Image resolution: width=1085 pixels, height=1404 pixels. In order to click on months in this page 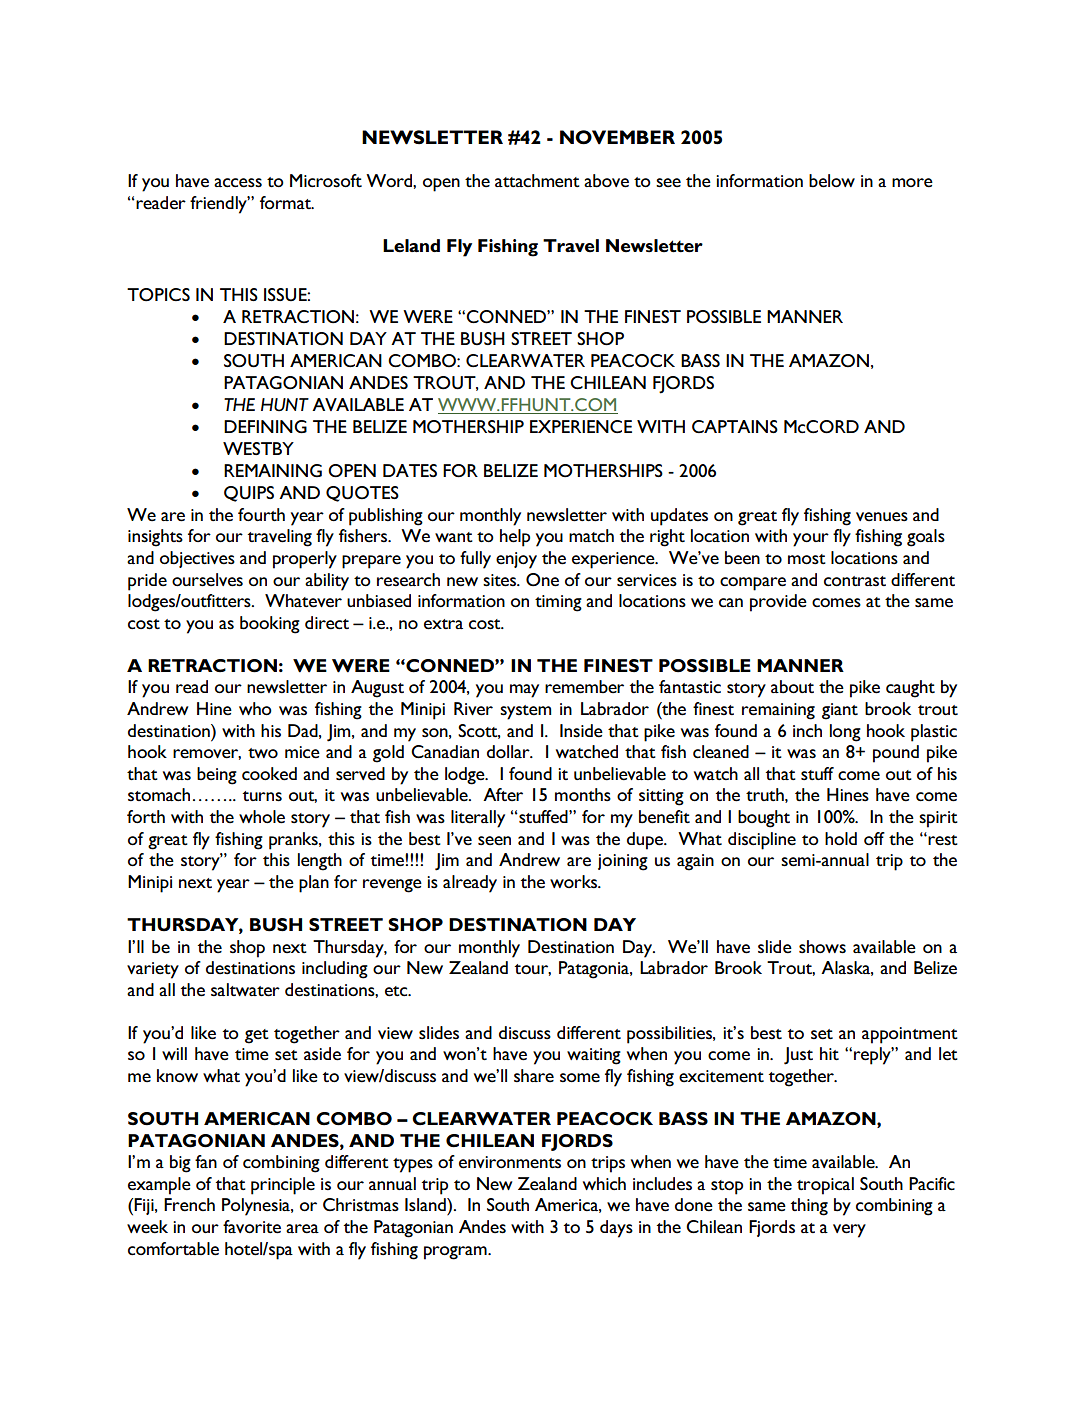, I will do `click(583, 795)`.
